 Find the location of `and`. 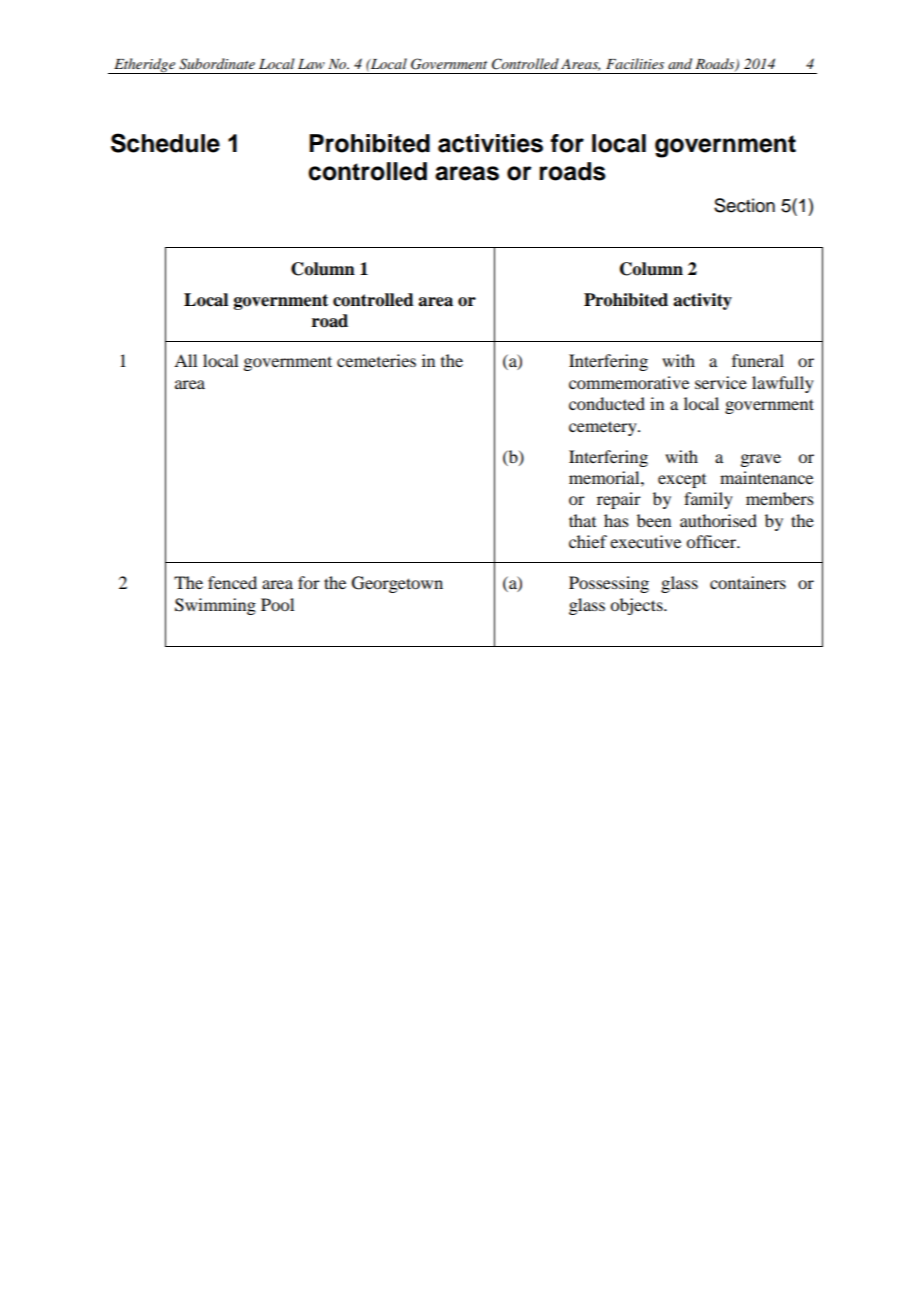

and is located at coordinates (680, 63).
